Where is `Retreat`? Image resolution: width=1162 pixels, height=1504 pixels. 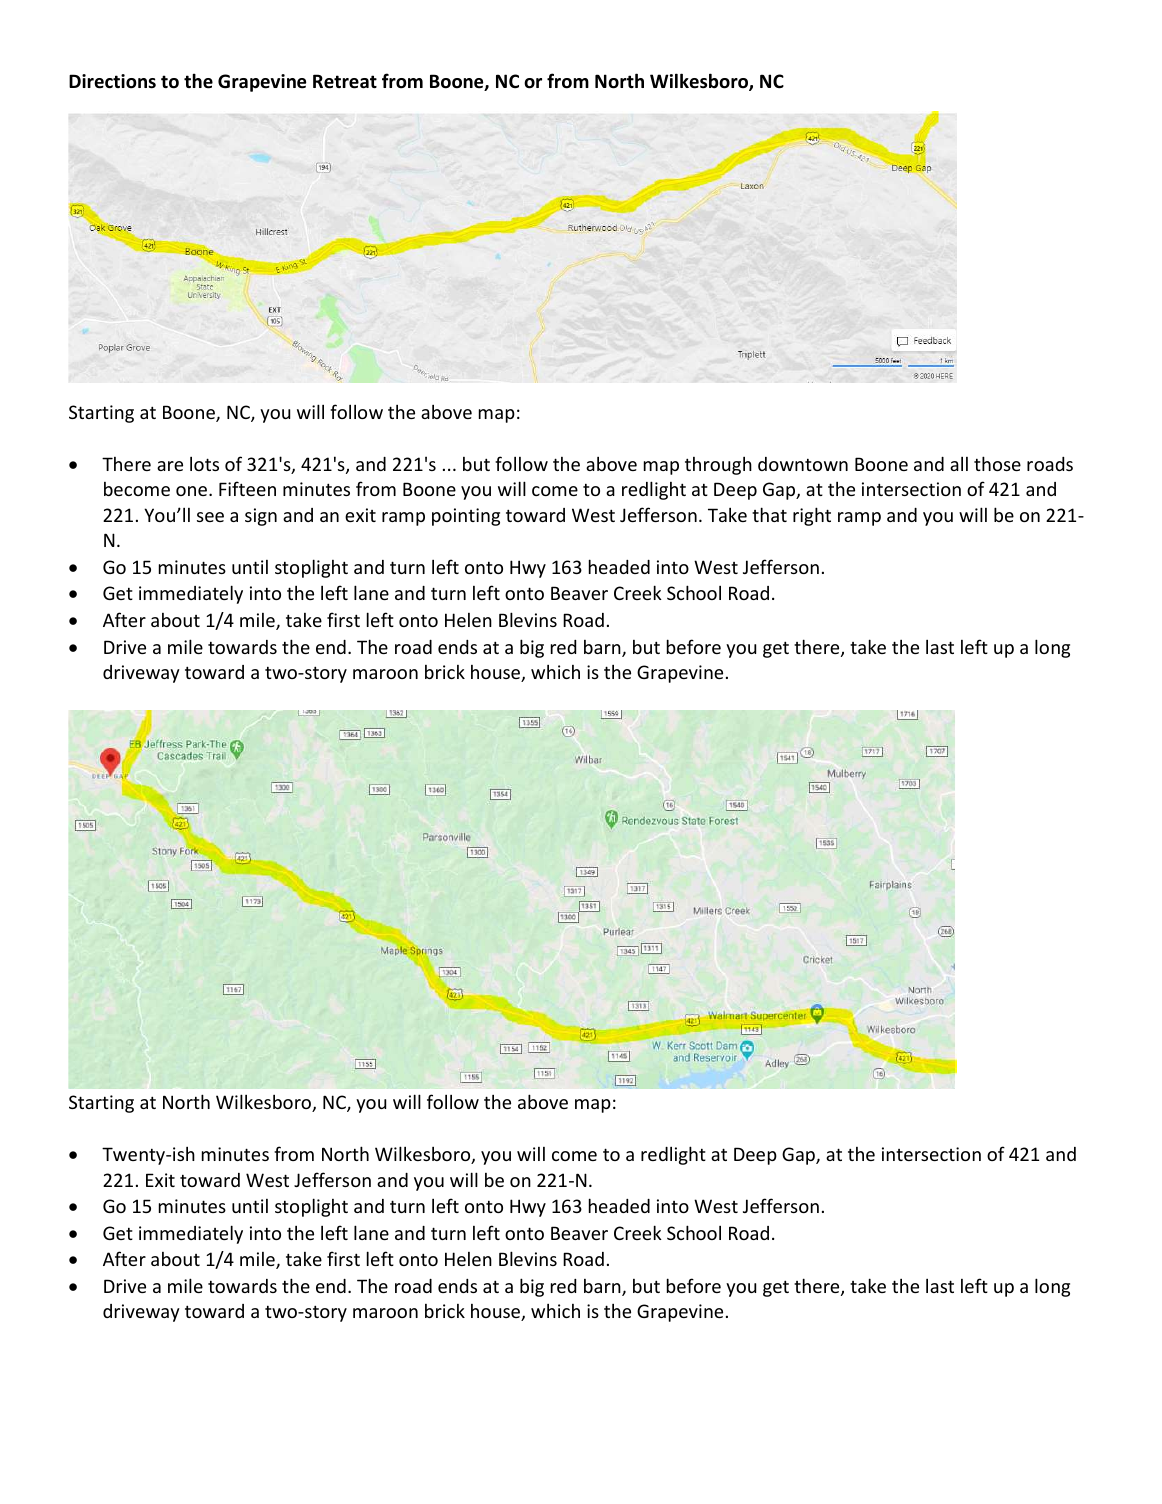 Retreat is located at coordinates (345, 81).
